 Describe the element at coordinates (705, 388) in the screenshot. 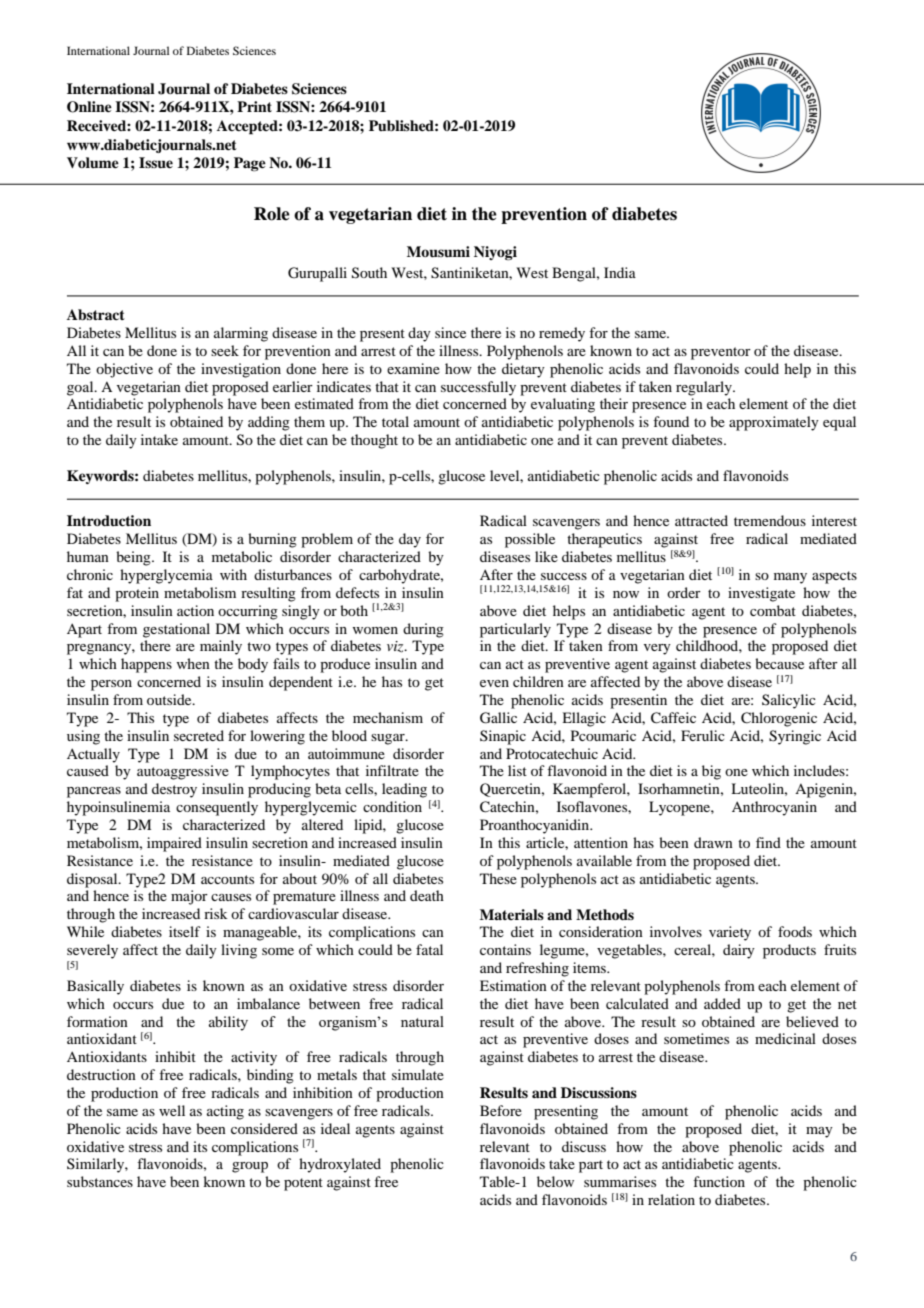

I see `regularly` at that location.
